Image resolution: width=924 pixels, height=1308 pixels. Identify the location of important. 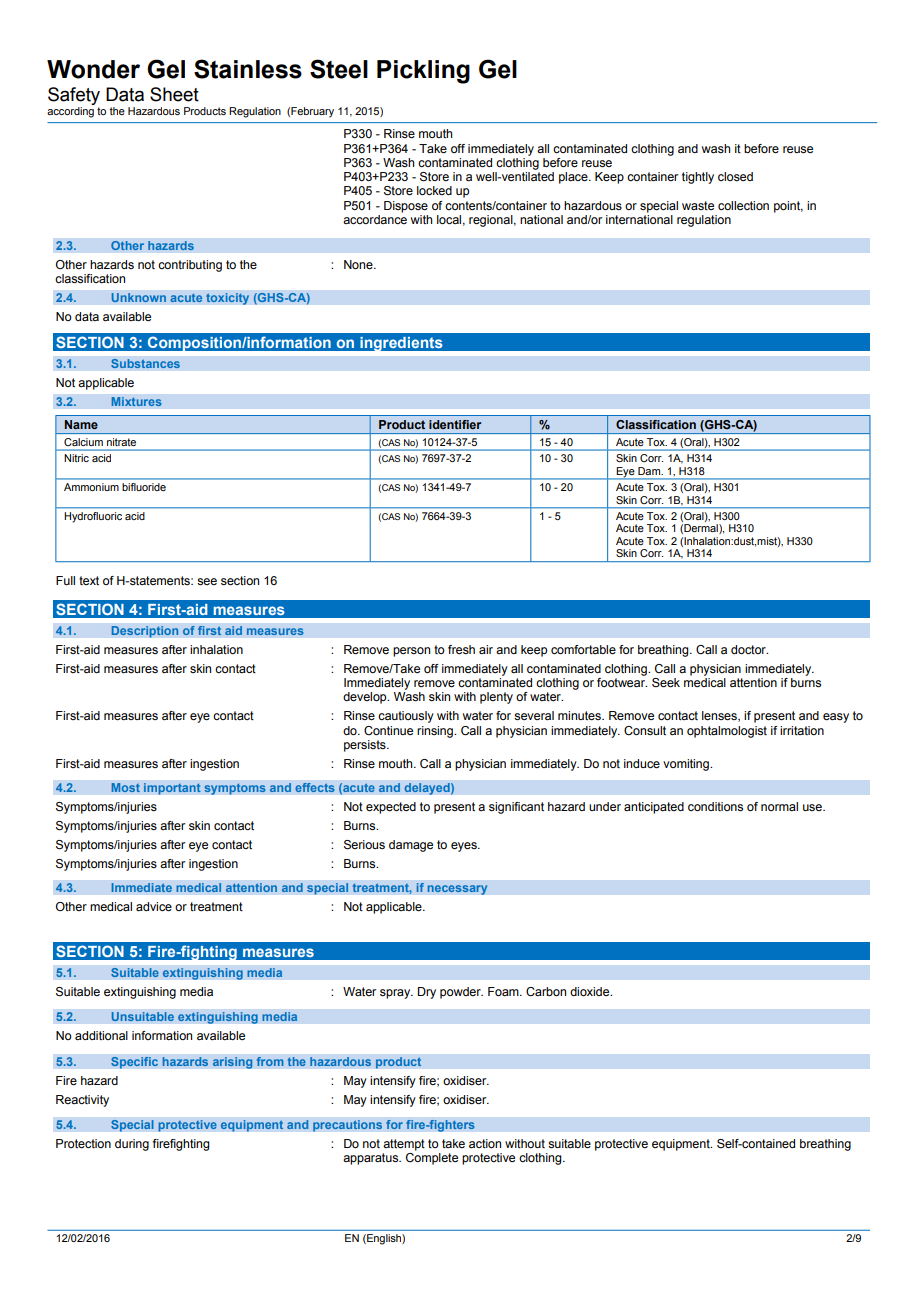
(172, 789).
